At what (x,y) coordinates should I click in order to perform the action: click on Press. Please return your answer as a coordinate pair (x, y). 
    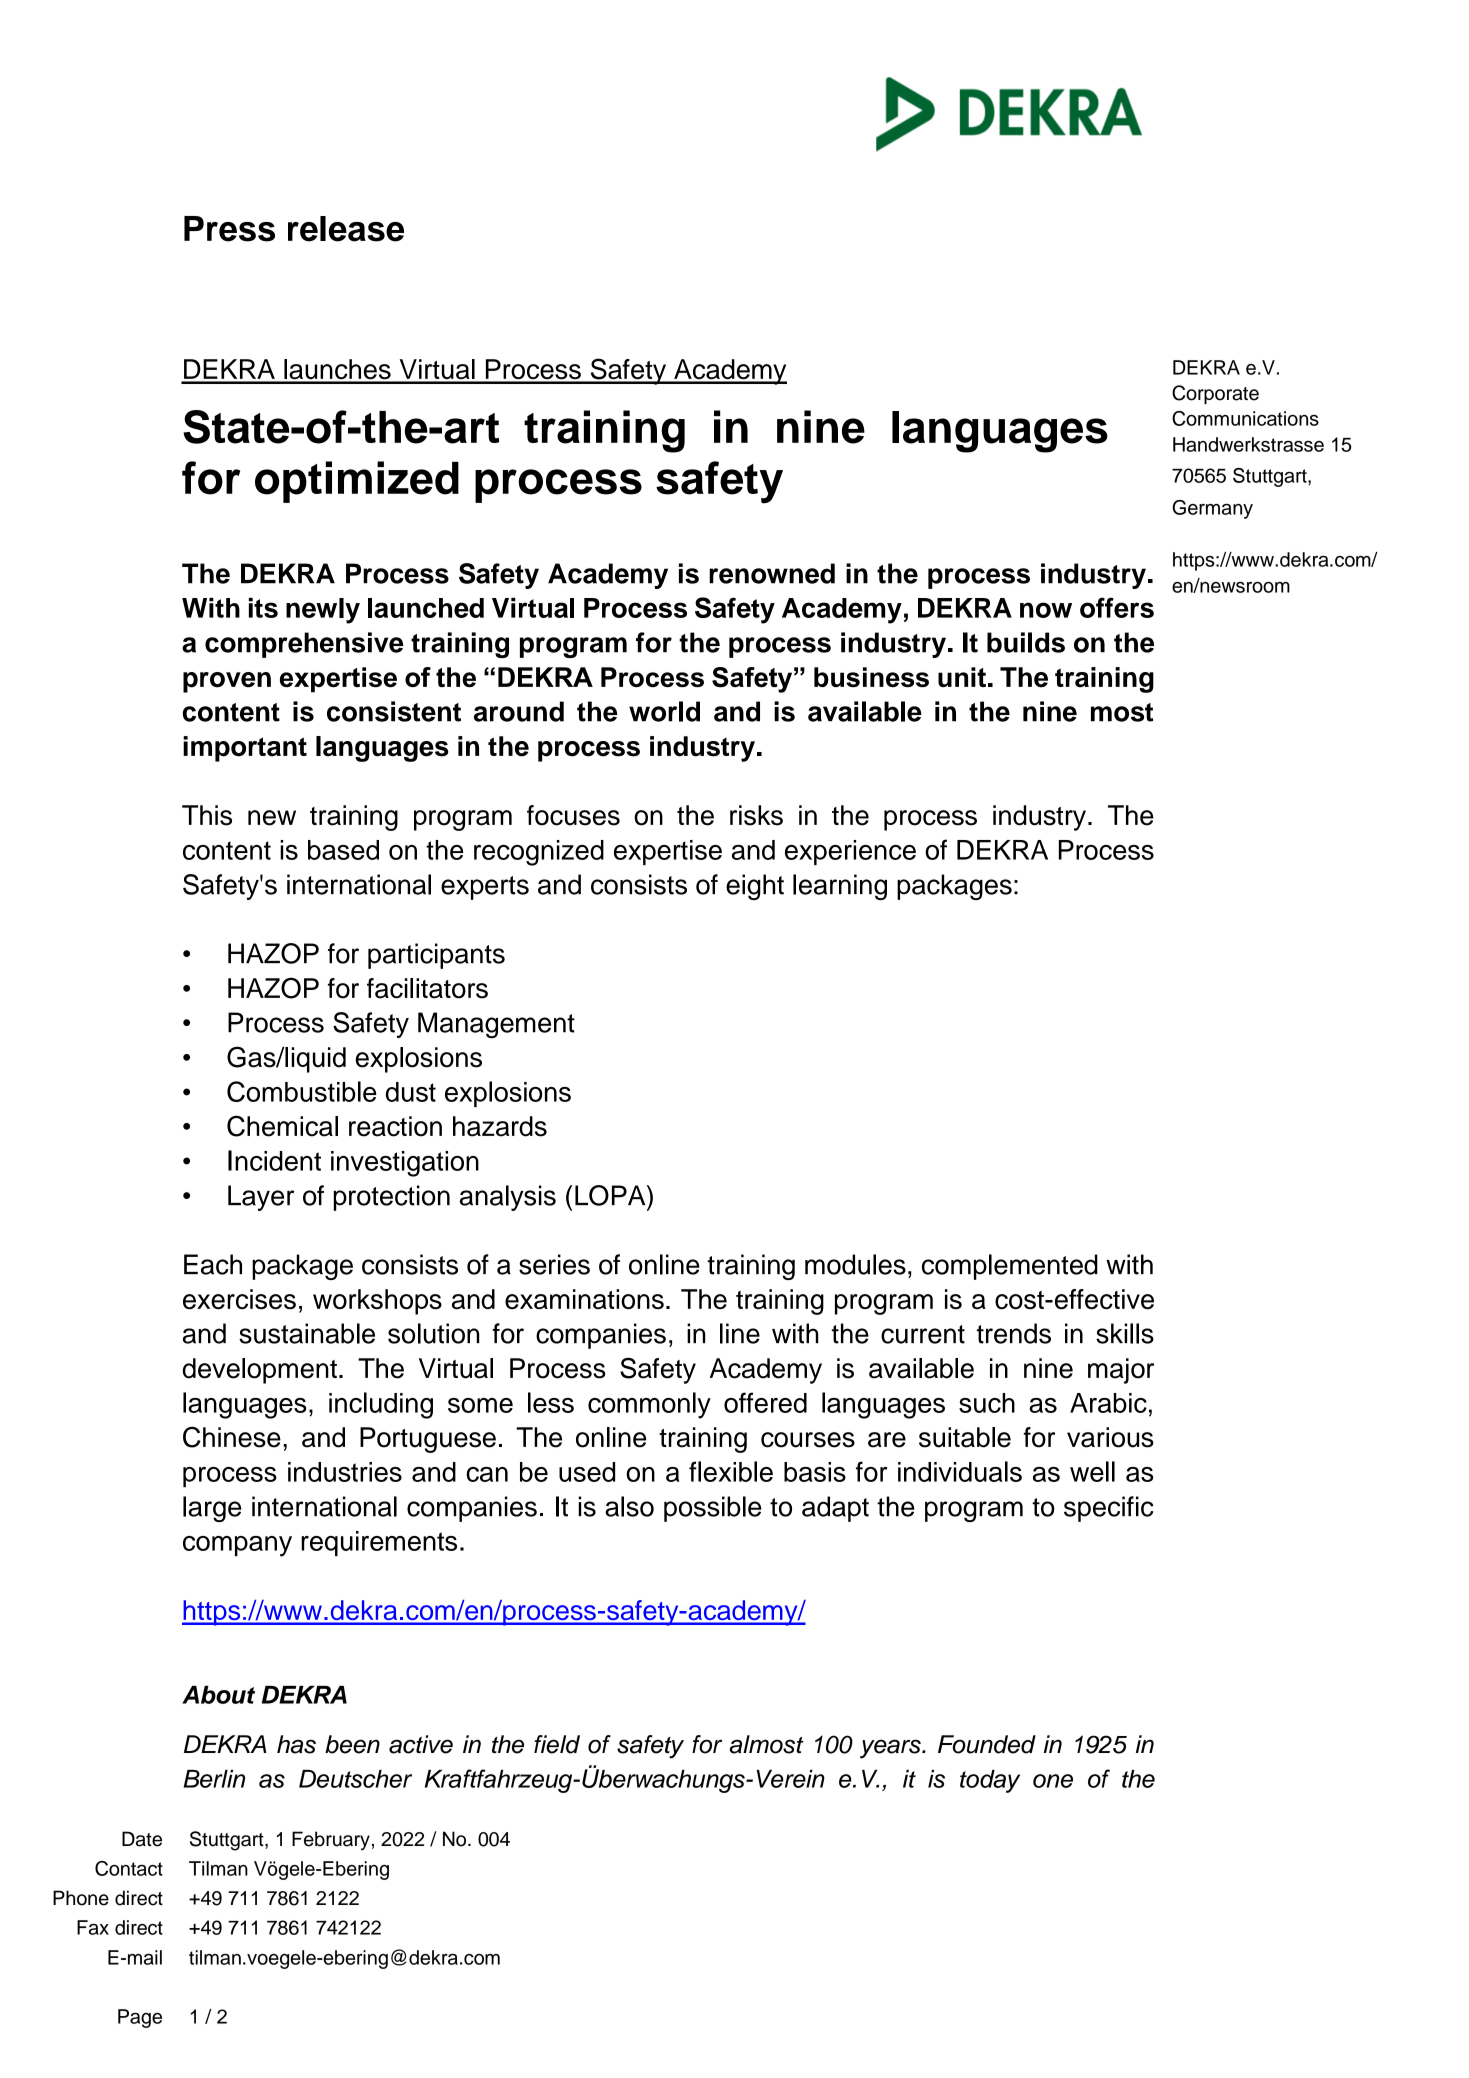
    Looking at the image, I should click on (229, 229).
